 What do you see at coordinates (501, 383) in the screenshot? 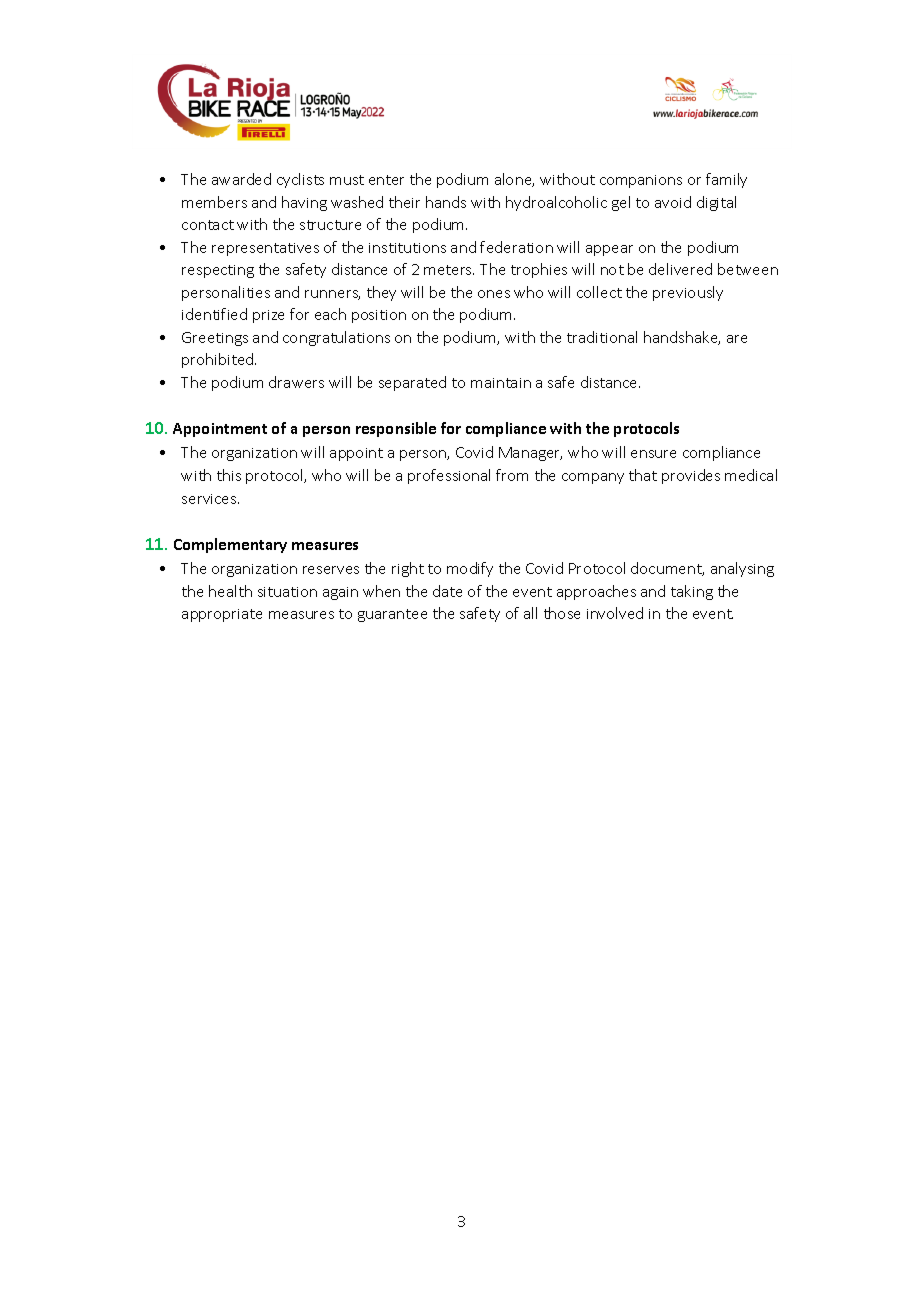
I see `maintain` at bounding box center [501, 383].
